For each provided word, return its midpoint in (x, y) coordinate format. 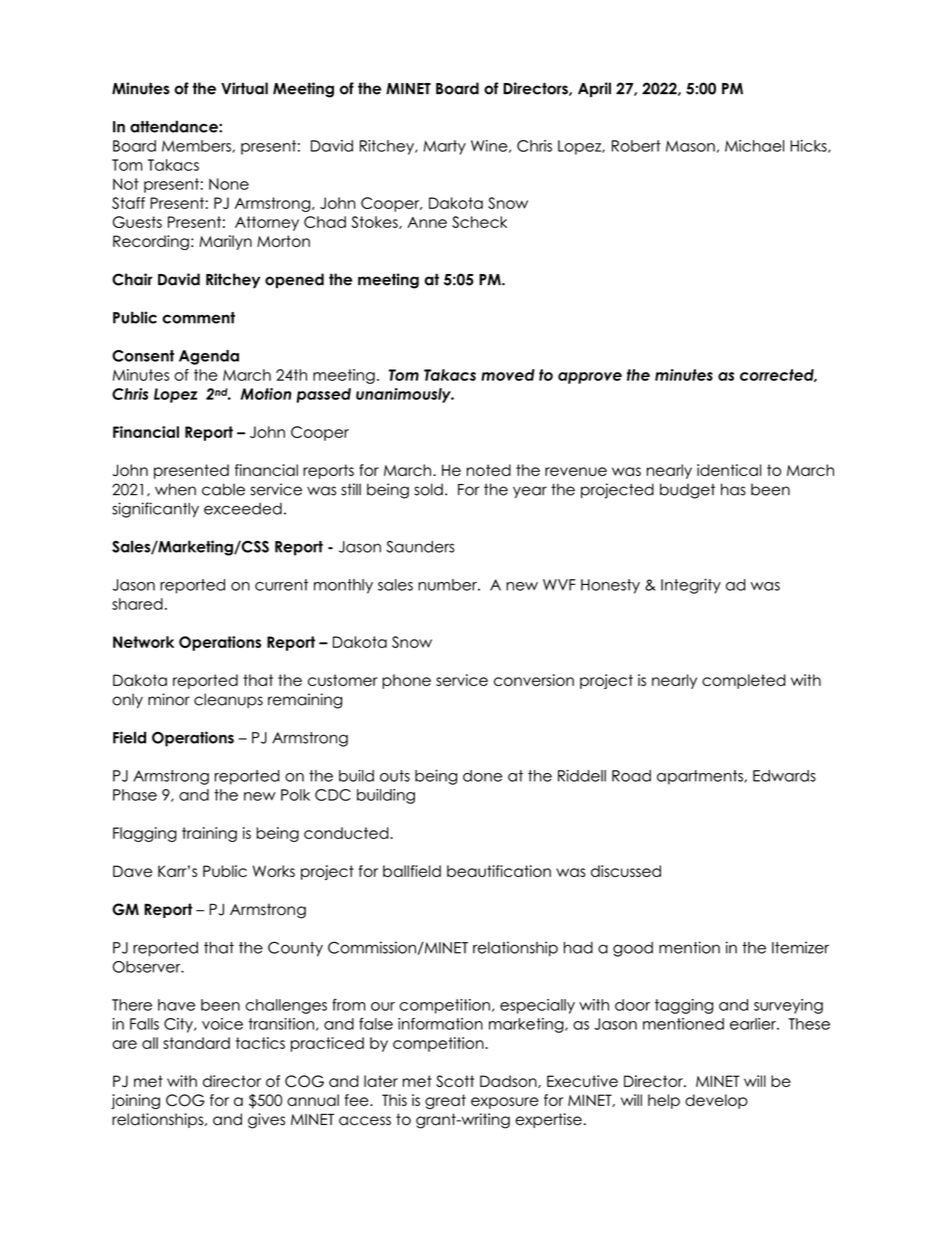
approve (590, 378)
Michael (754, 146)
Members (197, 146)
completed (744, 681)
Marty (444, 147)
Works (274, 871)
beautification (499, 871)
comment (198, 318)
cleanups (228, 700)
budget (687, 491)
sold (428, 489)
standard (196, 1043)
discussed (626, 871)
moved (508, 375)
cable (223, 489)
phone (406, 681)
